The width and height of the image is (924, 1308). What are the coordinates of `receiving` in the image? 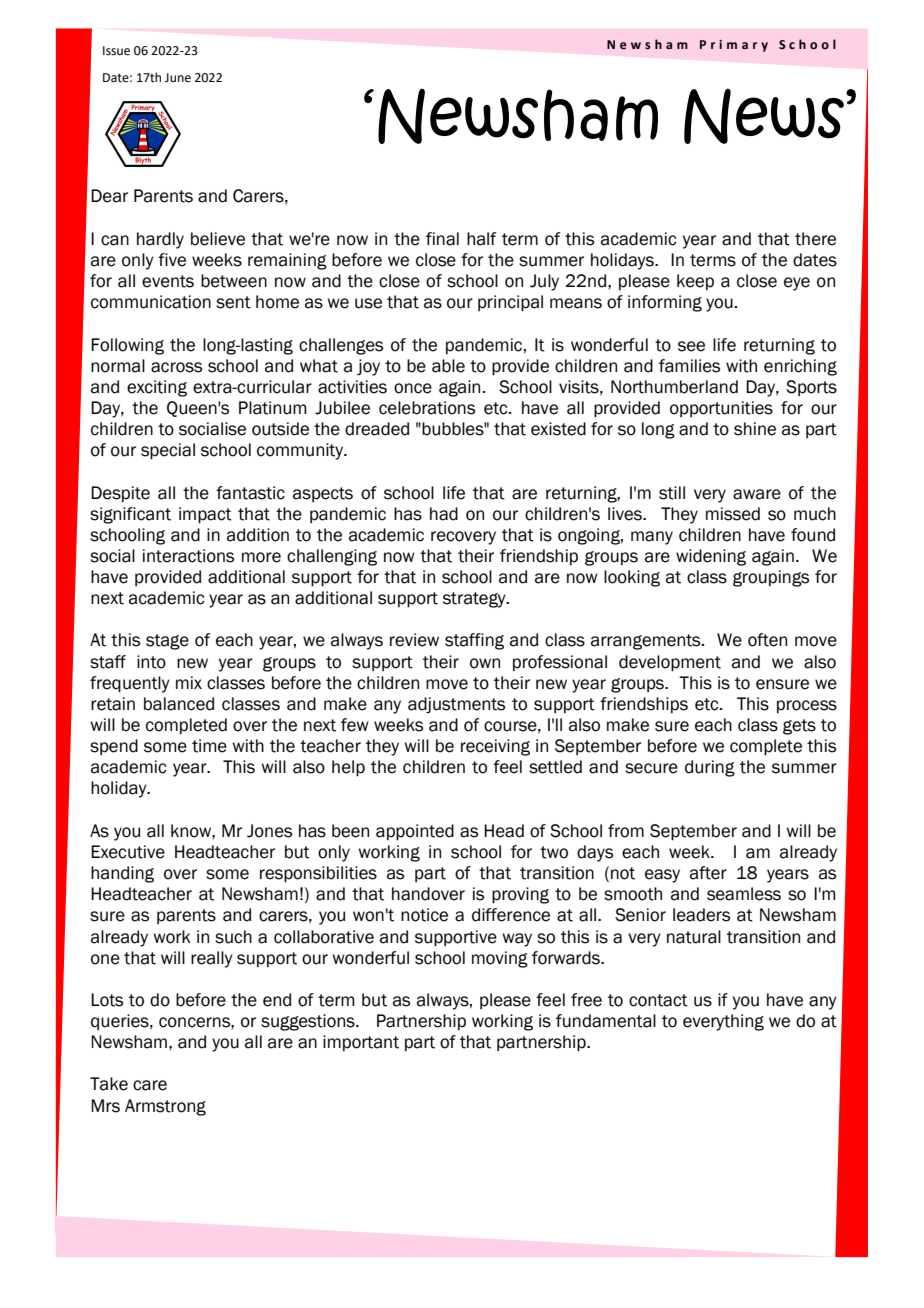 It's located at (495, 747).
